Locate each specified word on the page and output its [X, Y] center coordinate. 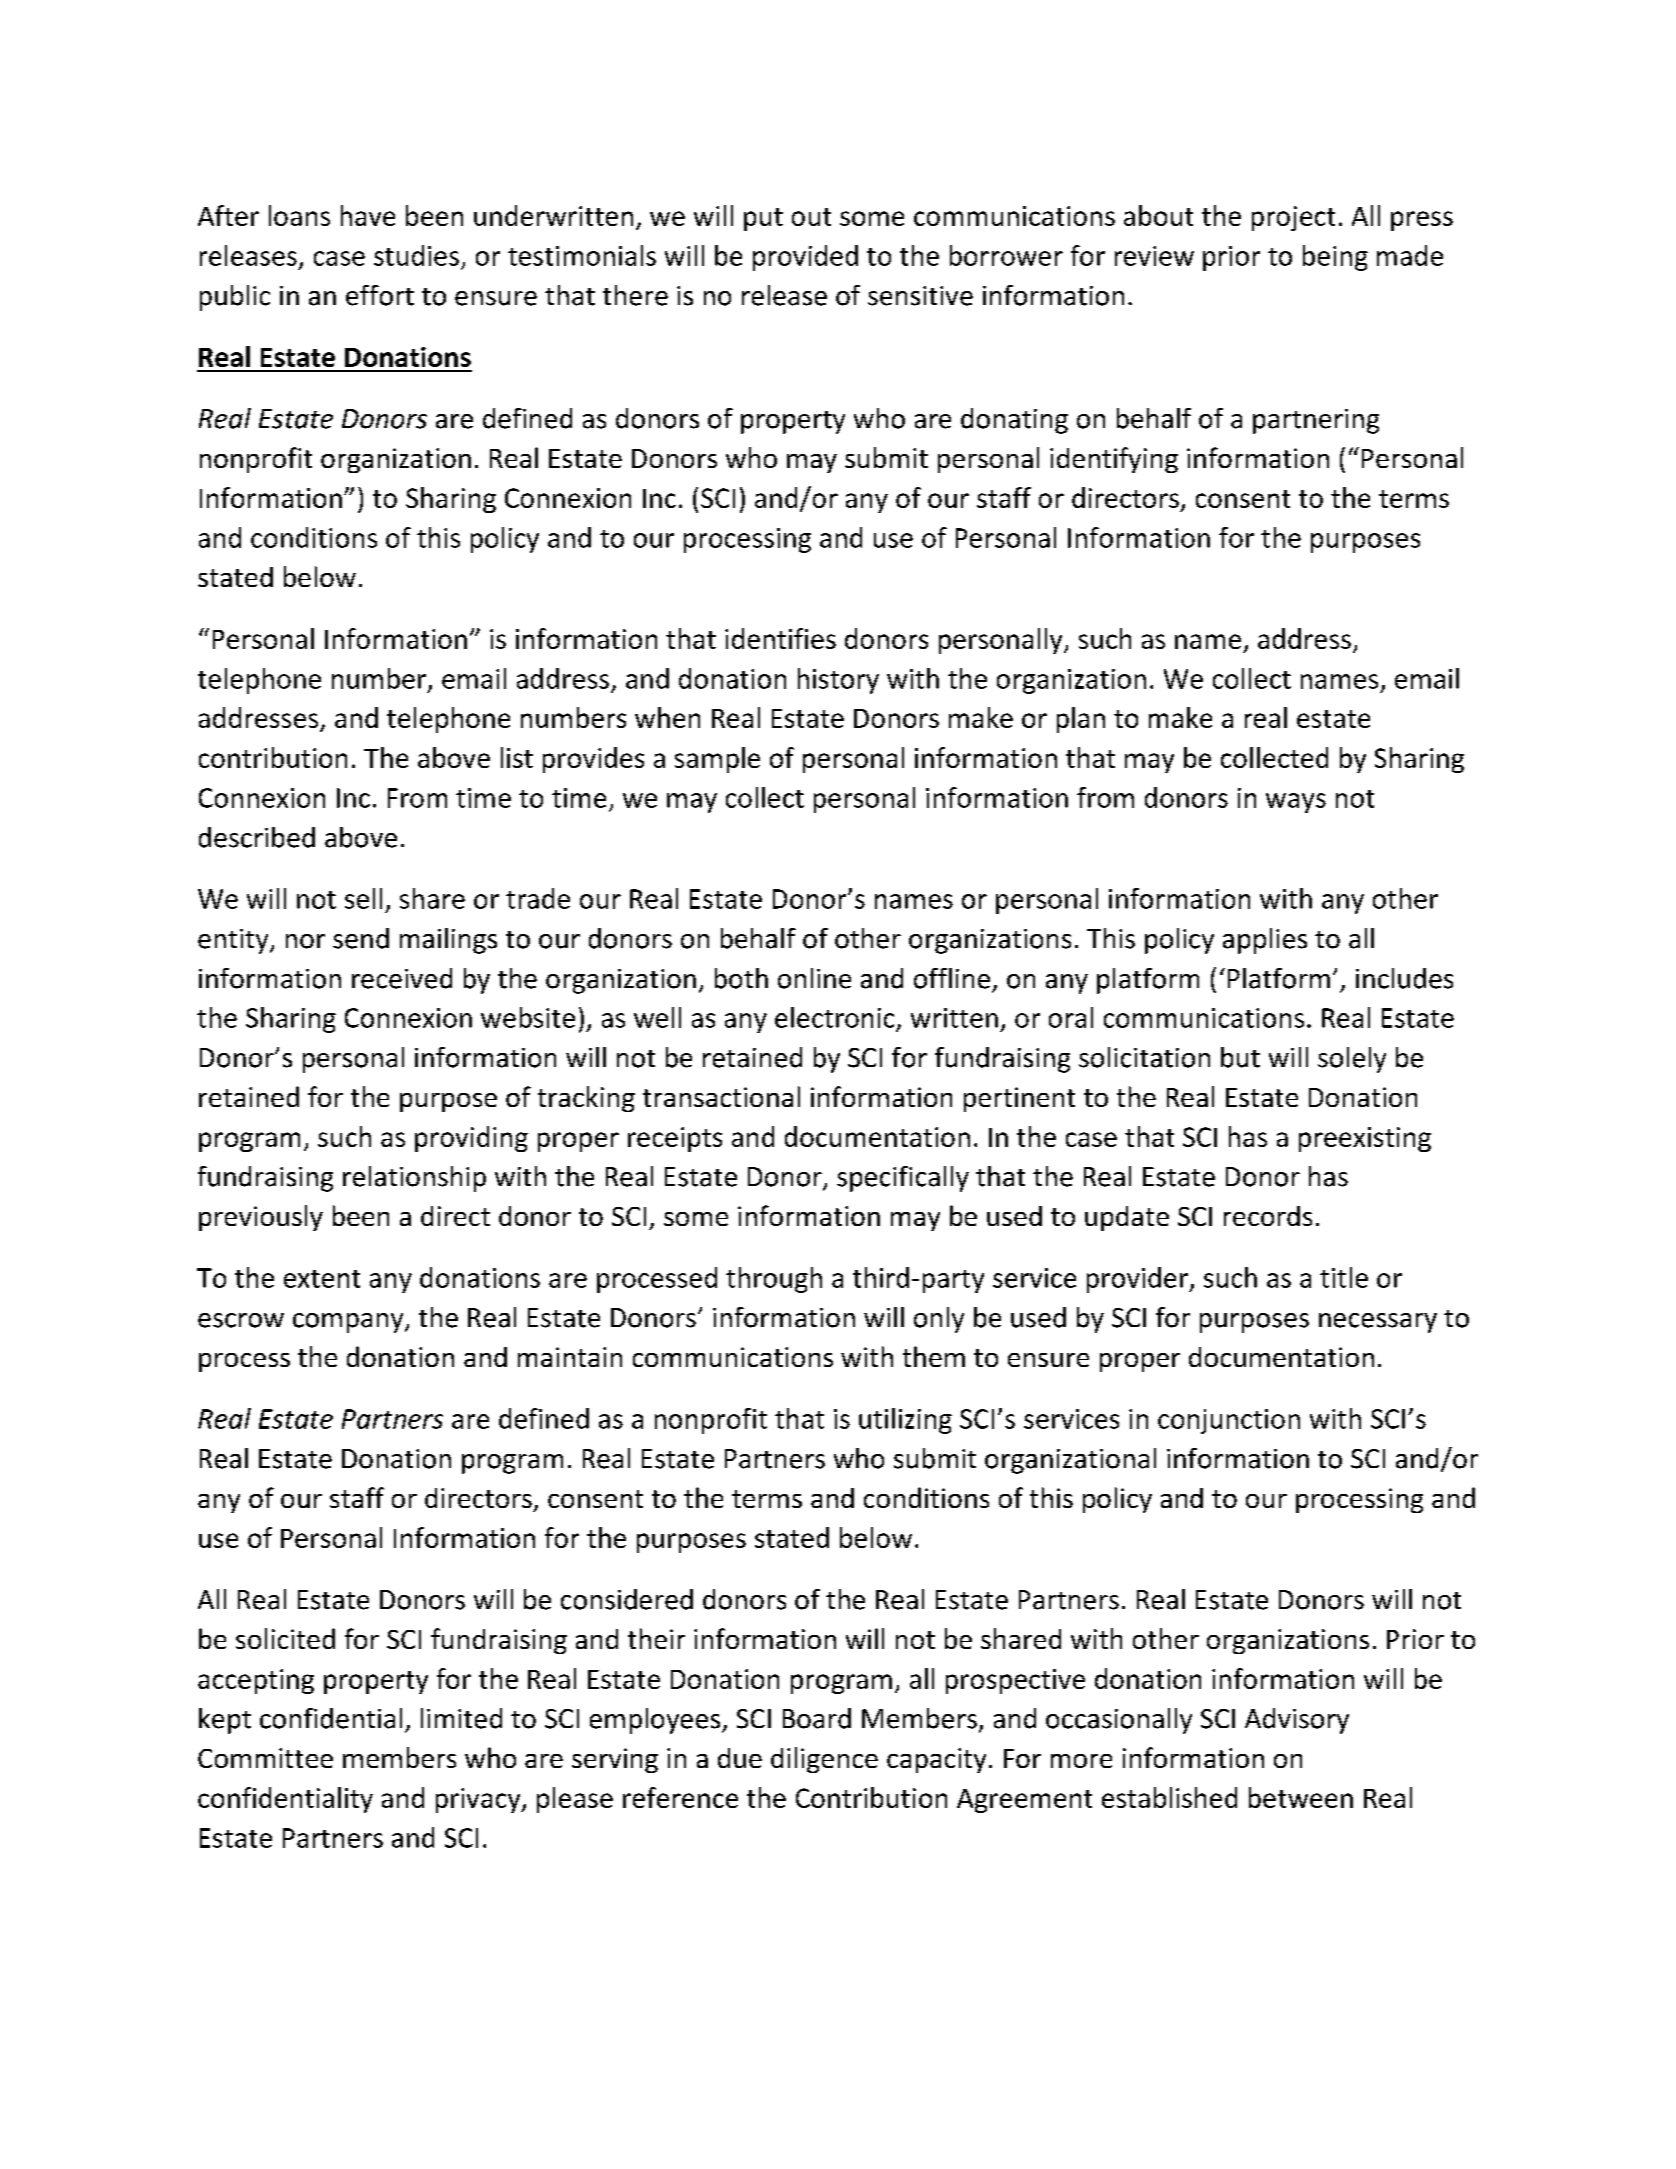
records [1268, 1216]
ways [1296, 803]
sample [717, 760]
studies [416, 255]
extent [322, 1279]
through [774, 1280]
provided [805, 258]
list [517, 757]
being [1335, 258]
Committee [265, 1758]
